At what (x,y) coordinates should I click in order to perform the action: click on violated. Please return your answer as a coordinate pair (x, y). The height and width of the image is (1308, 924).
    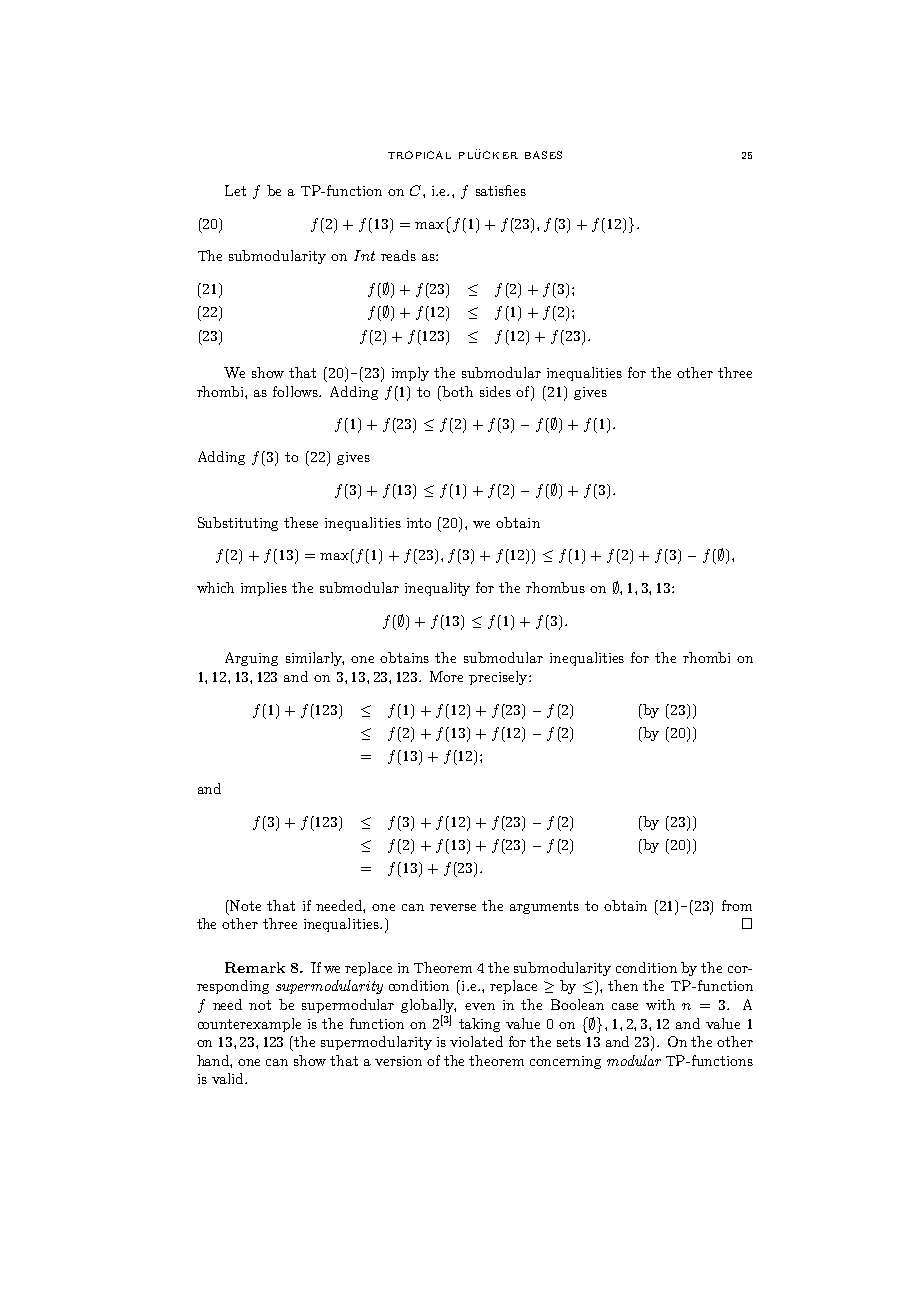
    Looking at the image, I should click on (476, 1041).
